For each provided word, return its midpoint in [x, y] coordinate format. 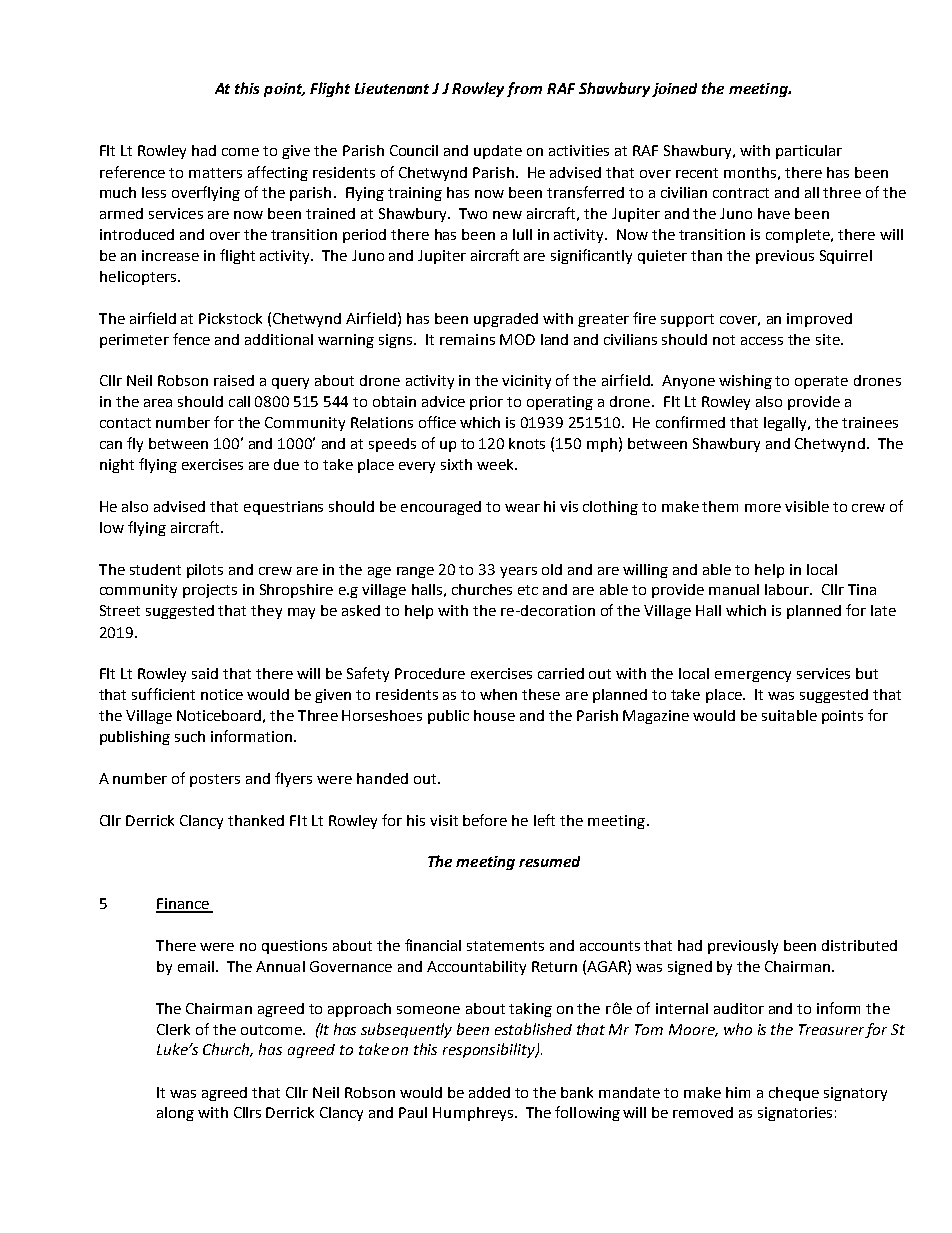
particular [809, 152]
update [498, 152]
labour [788, 589]
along [175, 1114]
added [489, 1092]
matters [215, 173]
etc [528, 590]
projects [210, 591]
